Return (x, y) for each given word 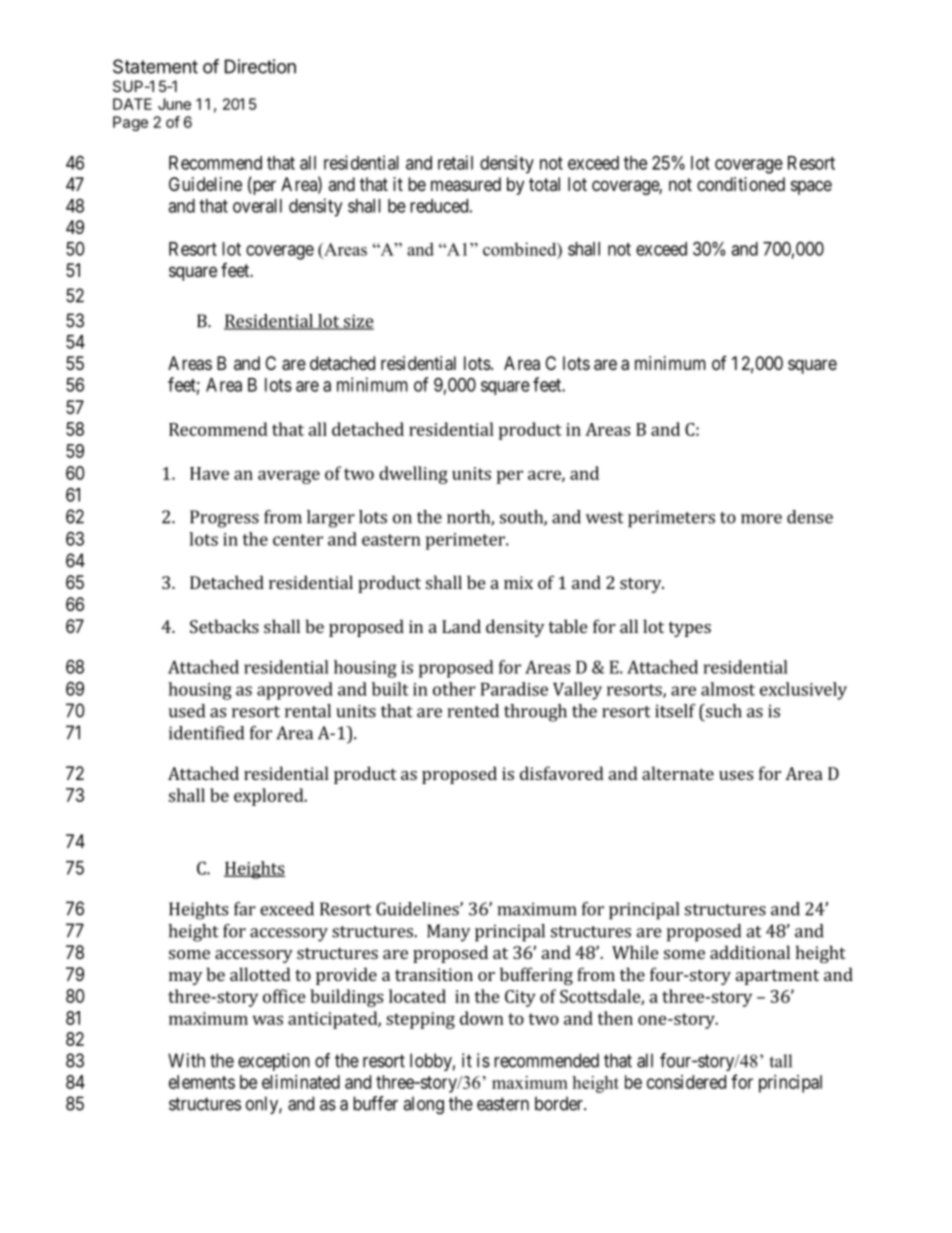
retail (455, 162)
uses (736, 775)
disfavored (562, 773)
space (811, 187)
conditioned (741, 184)
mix (518, 582)
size (357, 322)
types (689, 629)
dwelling (413, 475)
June (174, 104)
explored (270, 797)
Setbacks (224, 626)
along (423, 1105)
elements (202, 1082)
